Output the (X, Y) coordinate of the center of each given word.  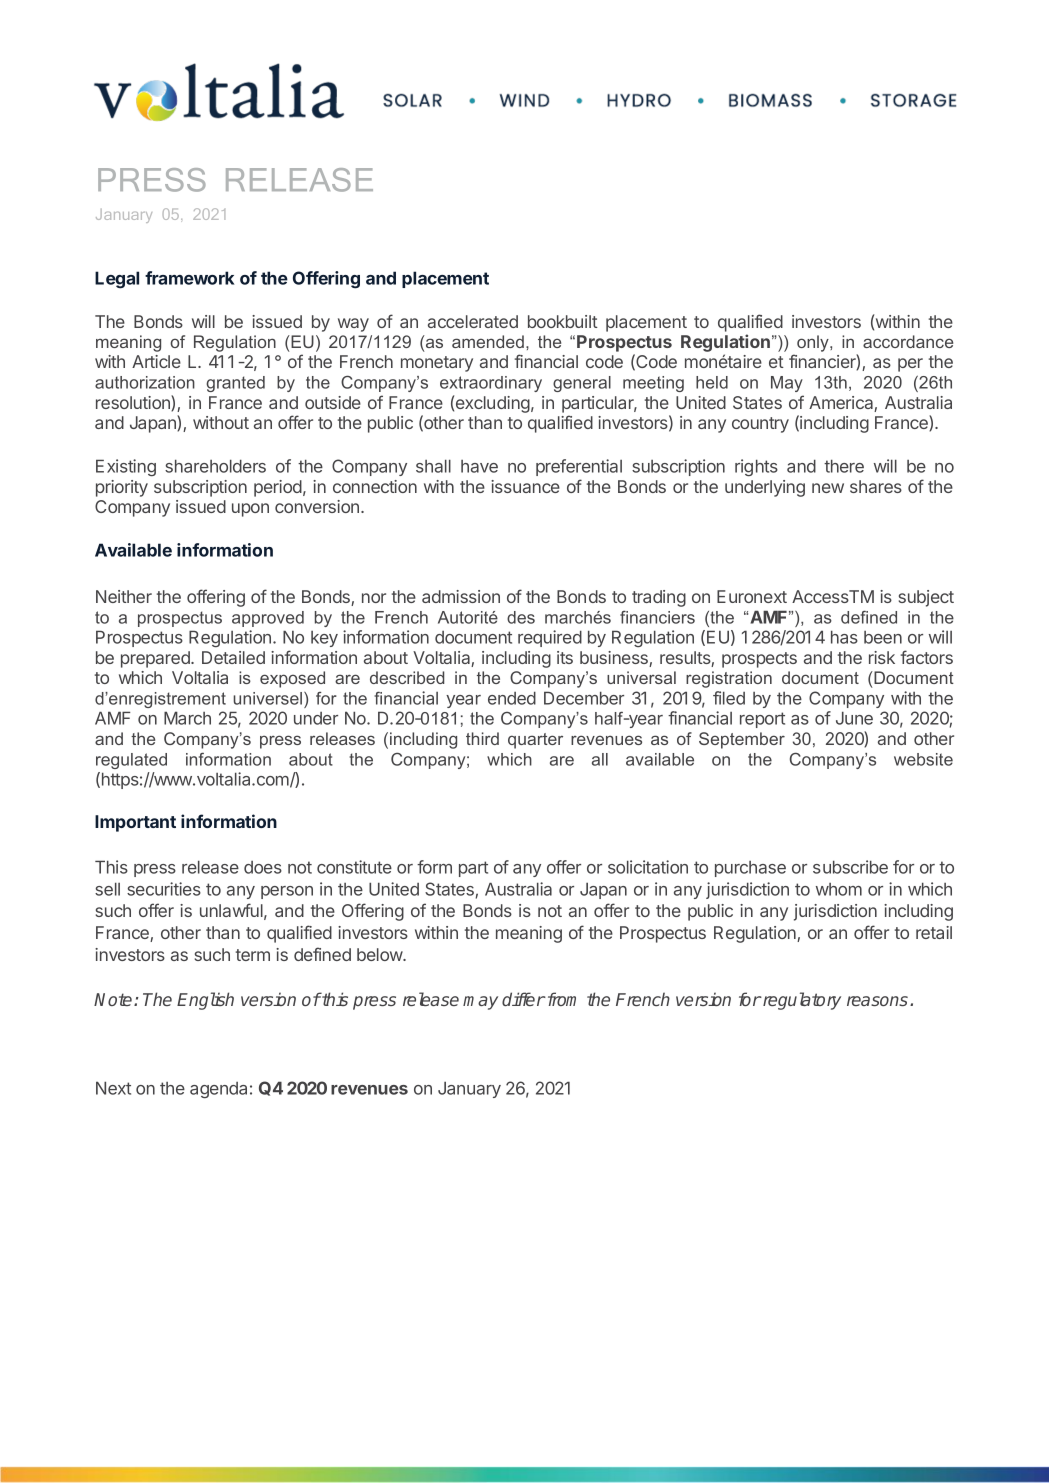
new (828, 488)
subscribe (850, 867)
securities (164, 889)
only (814, 343)
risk (882, 657)
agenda (218, 1090)
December (584, 698)
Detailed (233, 657)
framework (190, 278)
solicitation (648, 867)
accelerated (473, 321)
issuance (525, 486)
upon (250, 510)
